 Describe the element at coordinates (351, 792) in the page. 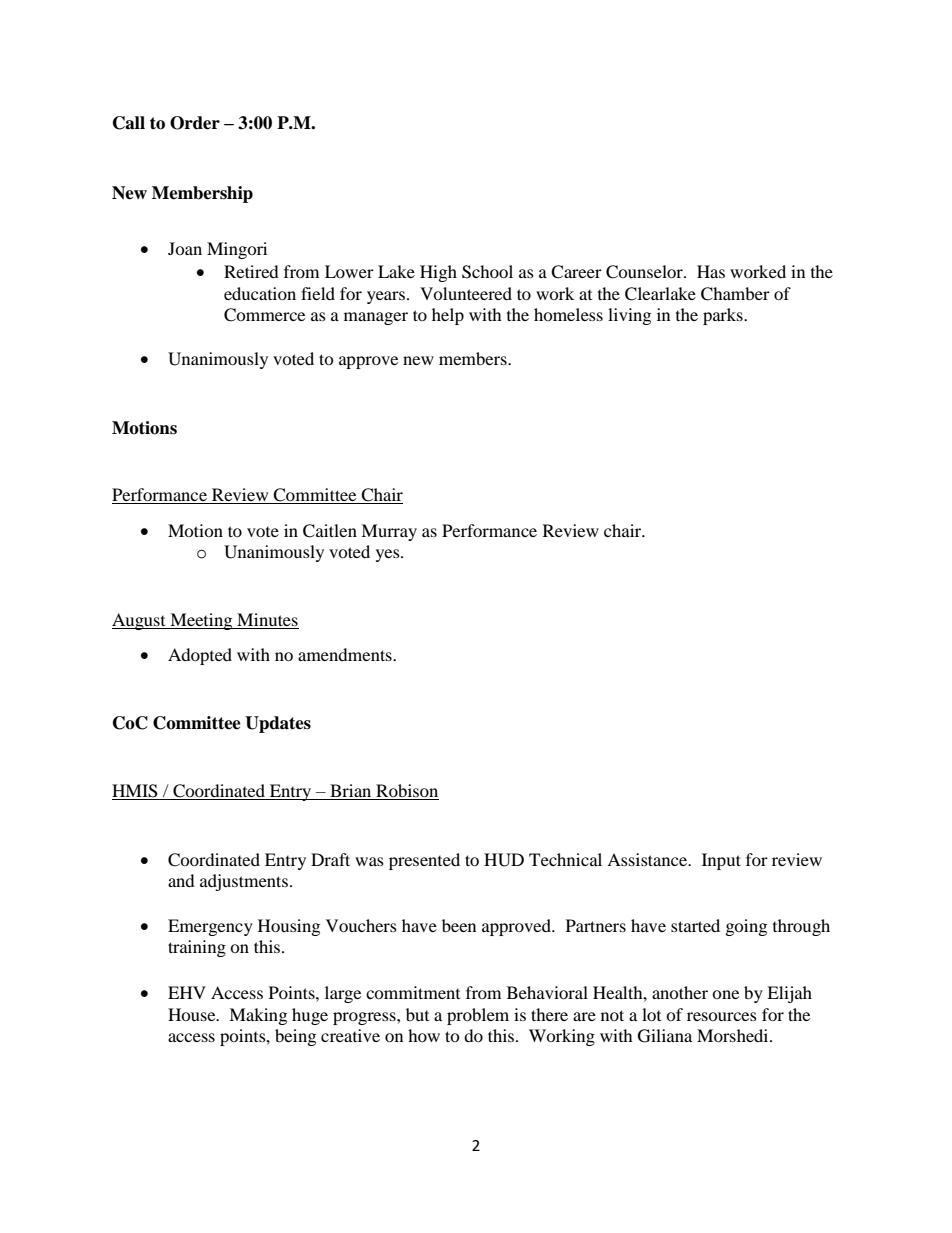

I see `Brian` at that location.
